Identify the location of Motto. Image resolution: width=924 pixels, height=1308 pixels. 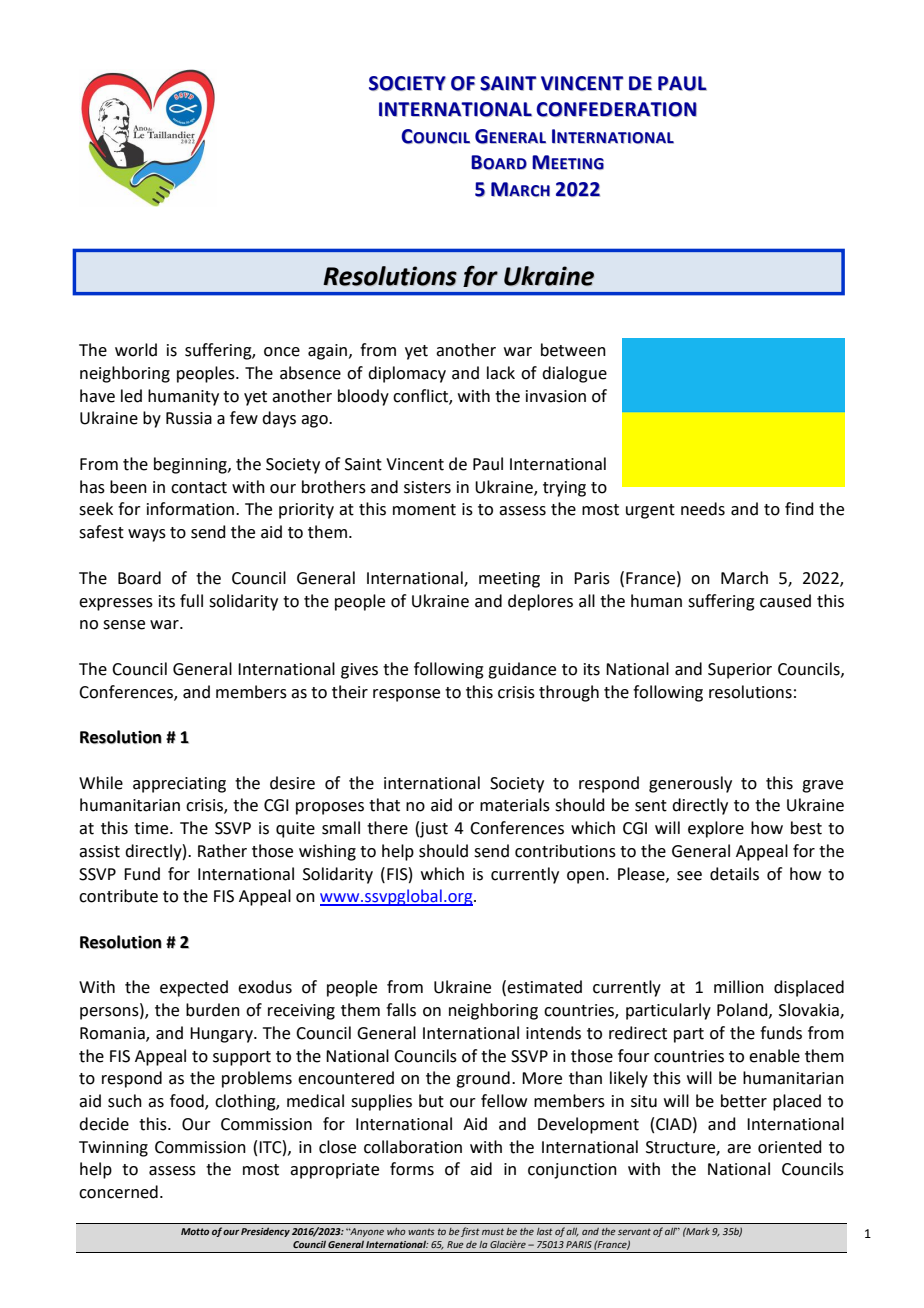
(195, 1231).
